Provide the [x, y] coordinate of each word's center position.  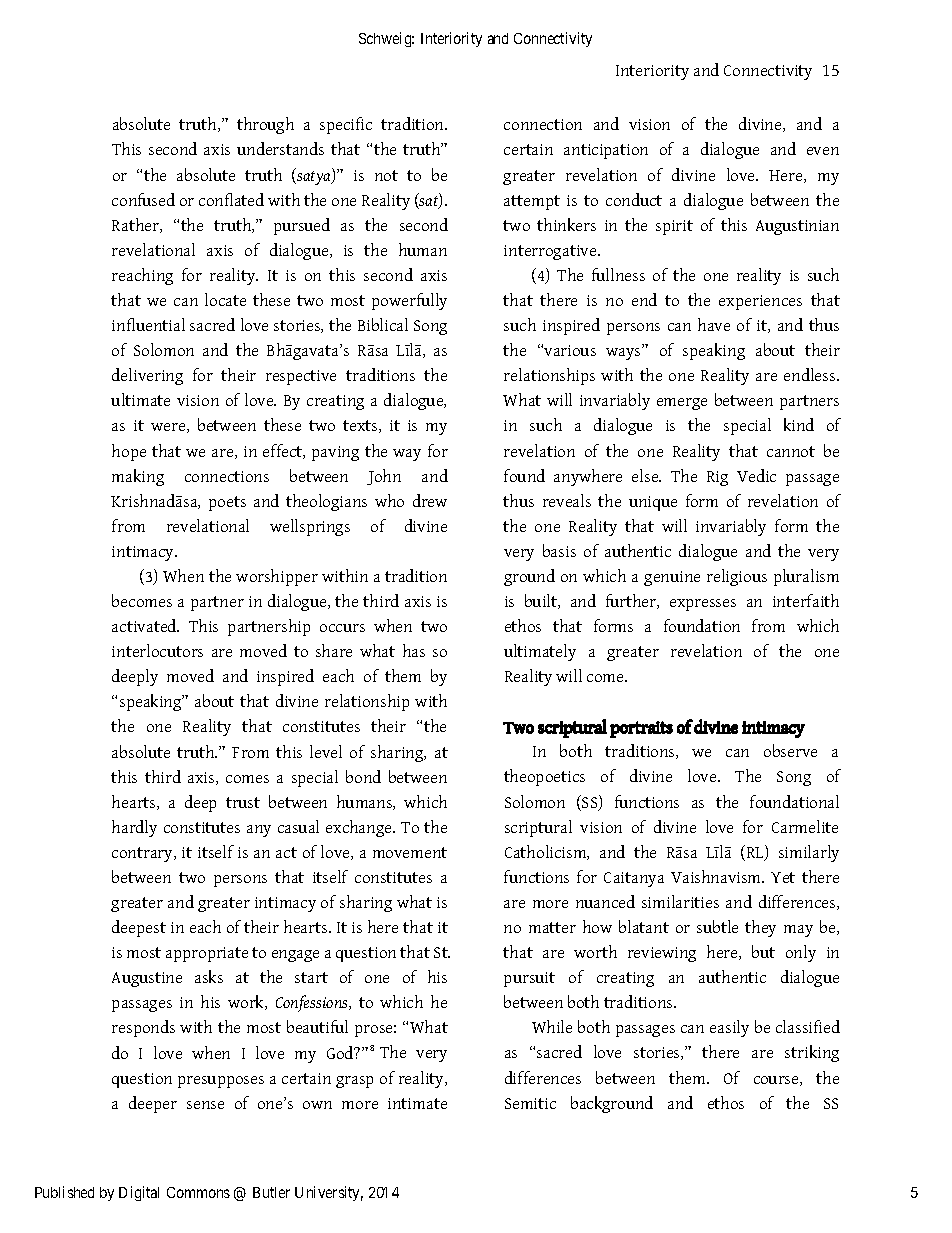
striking [812, 1053]
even [823, 151]
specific [346, 125]
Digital [139, 1193]
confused [143, 199]
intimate [417, 1103]
